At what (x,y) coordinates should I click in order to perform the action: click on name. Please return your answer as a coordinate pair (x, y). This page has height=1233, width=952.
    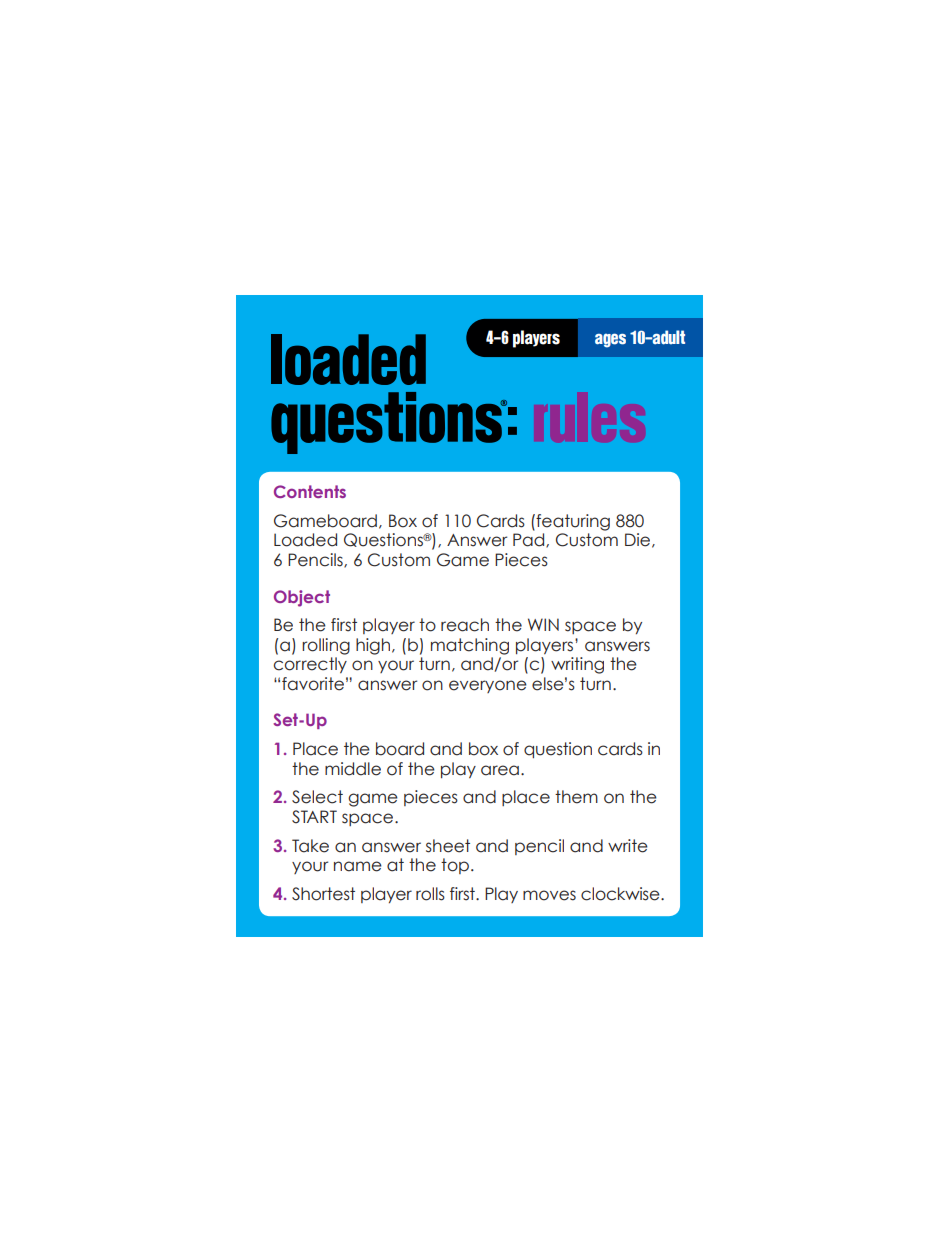
    Looking at the image, I should click on (358, 866).
